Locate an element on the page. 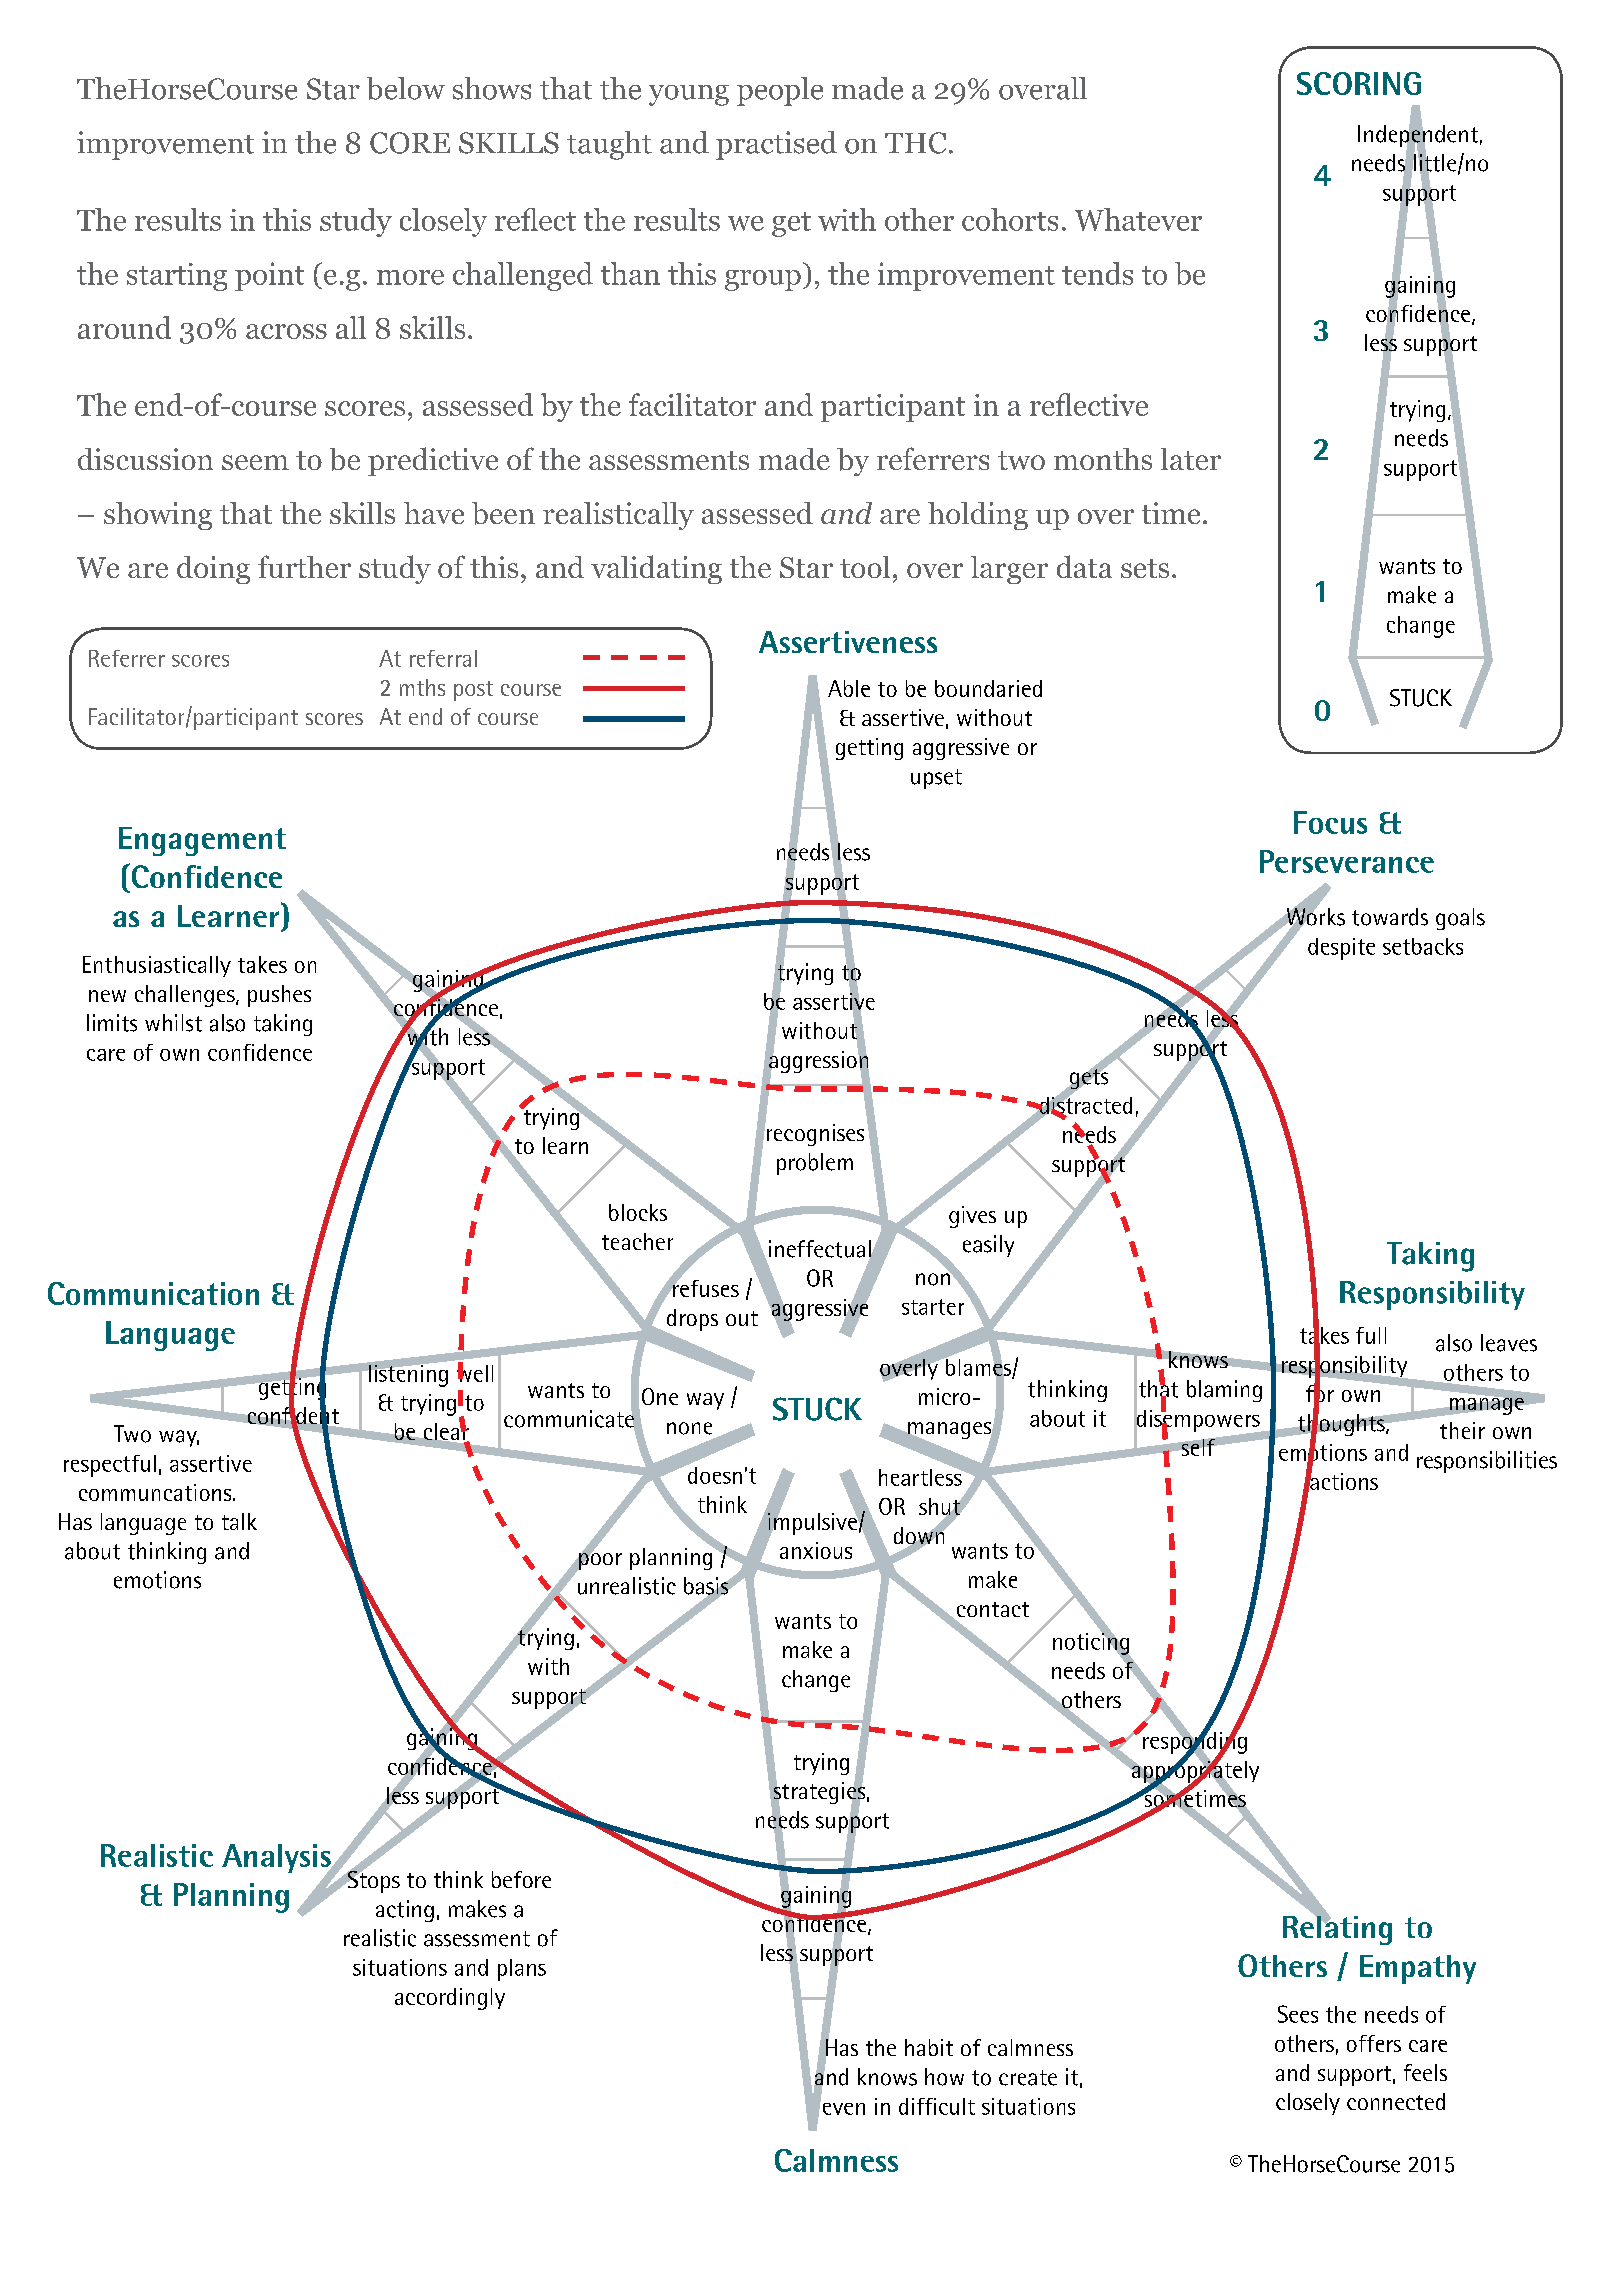 The height and width of the document is (2278, 1611). below is located at coordinates (406, 88).
